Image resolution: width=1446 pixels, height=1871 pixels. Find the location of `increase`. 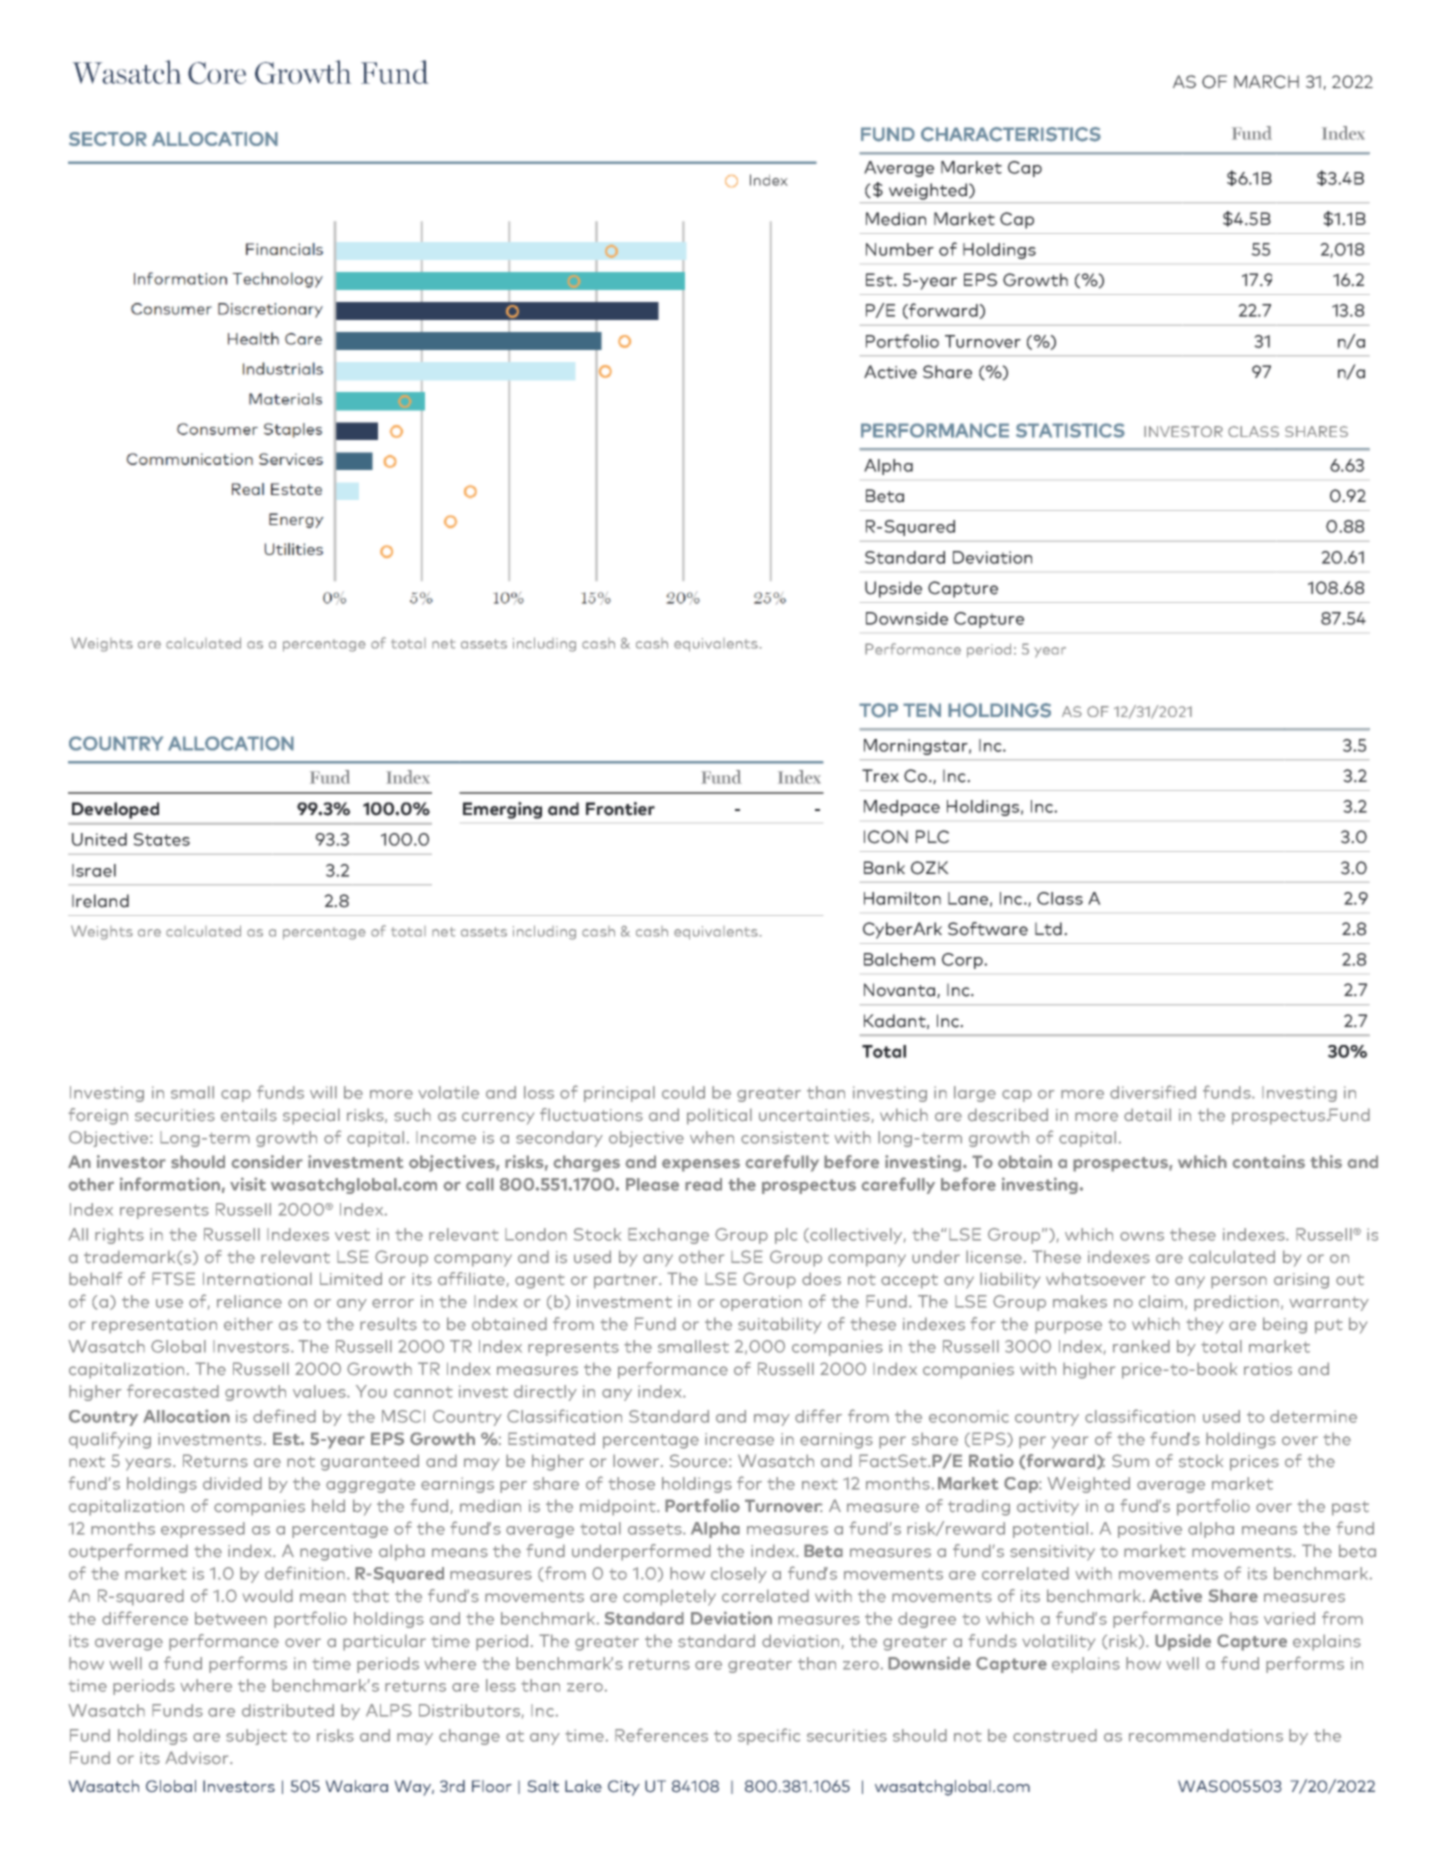

increase is located at coordinates (739, 1439).
